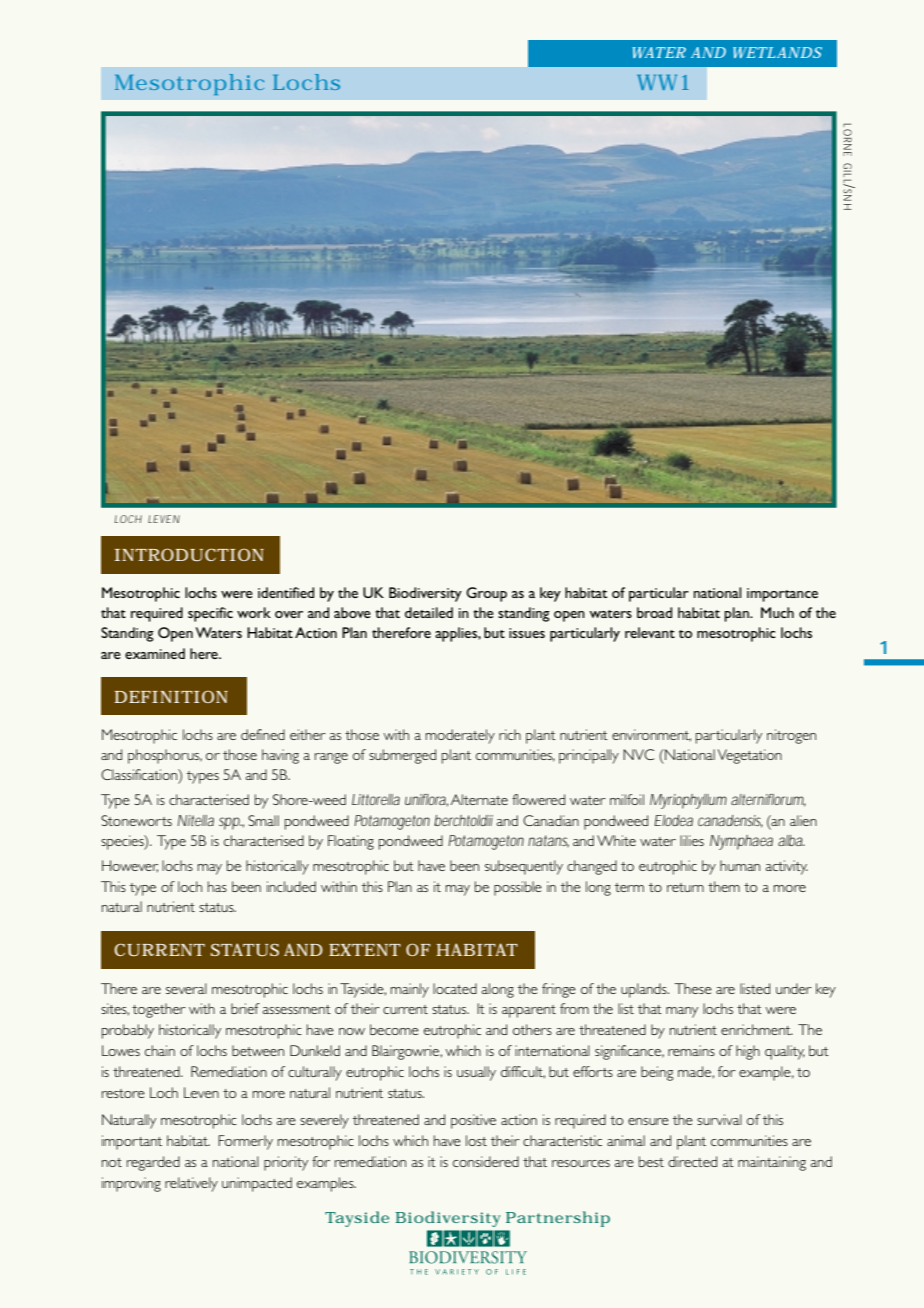 This image has width=924, height=1308. I want to click on moderately, so click(460, 736).
